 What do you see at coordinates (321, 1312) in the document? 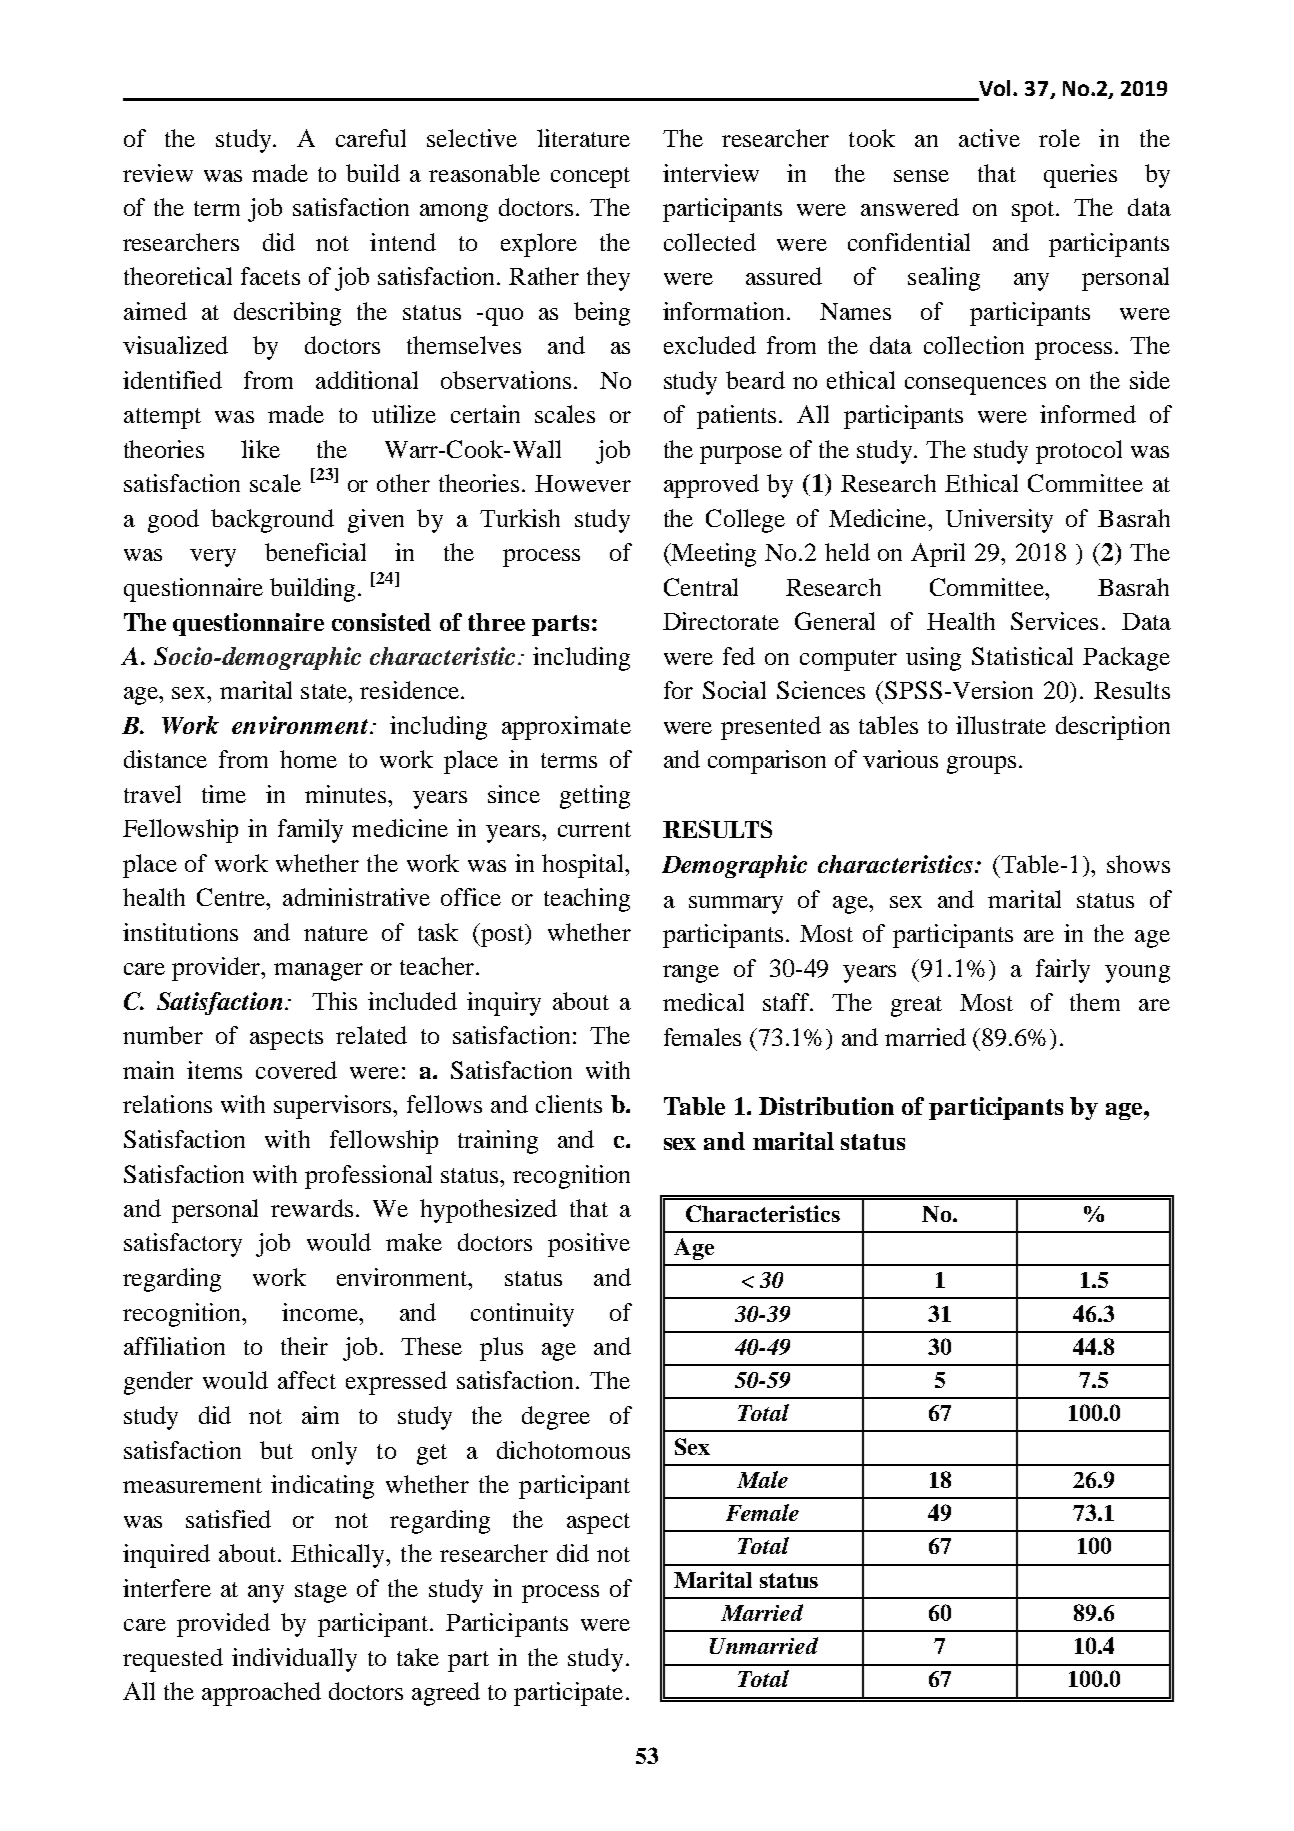
I see `income` at bounding box center [321, 1312].
